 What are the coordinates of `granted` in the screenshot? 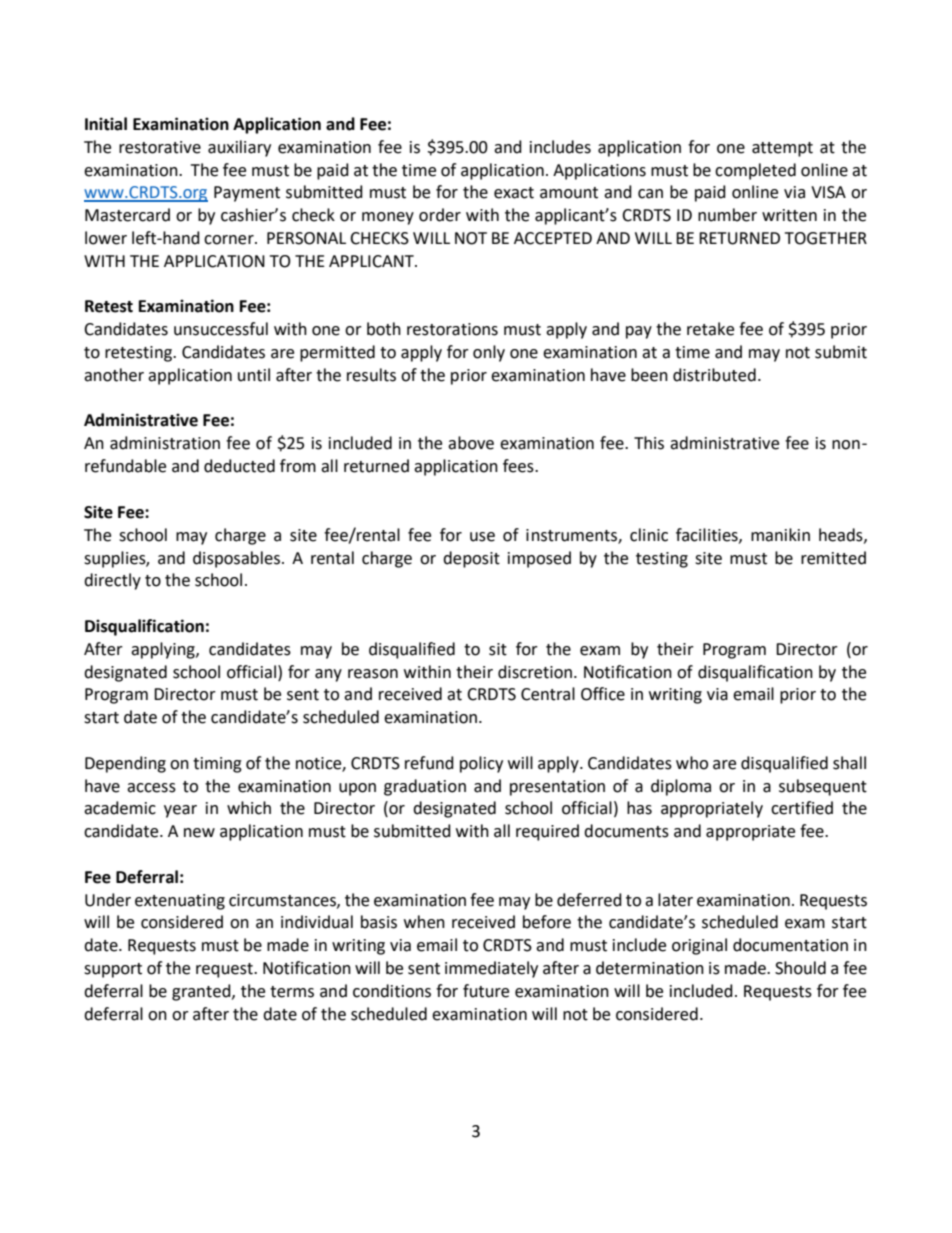 It's located at (202, 992).
